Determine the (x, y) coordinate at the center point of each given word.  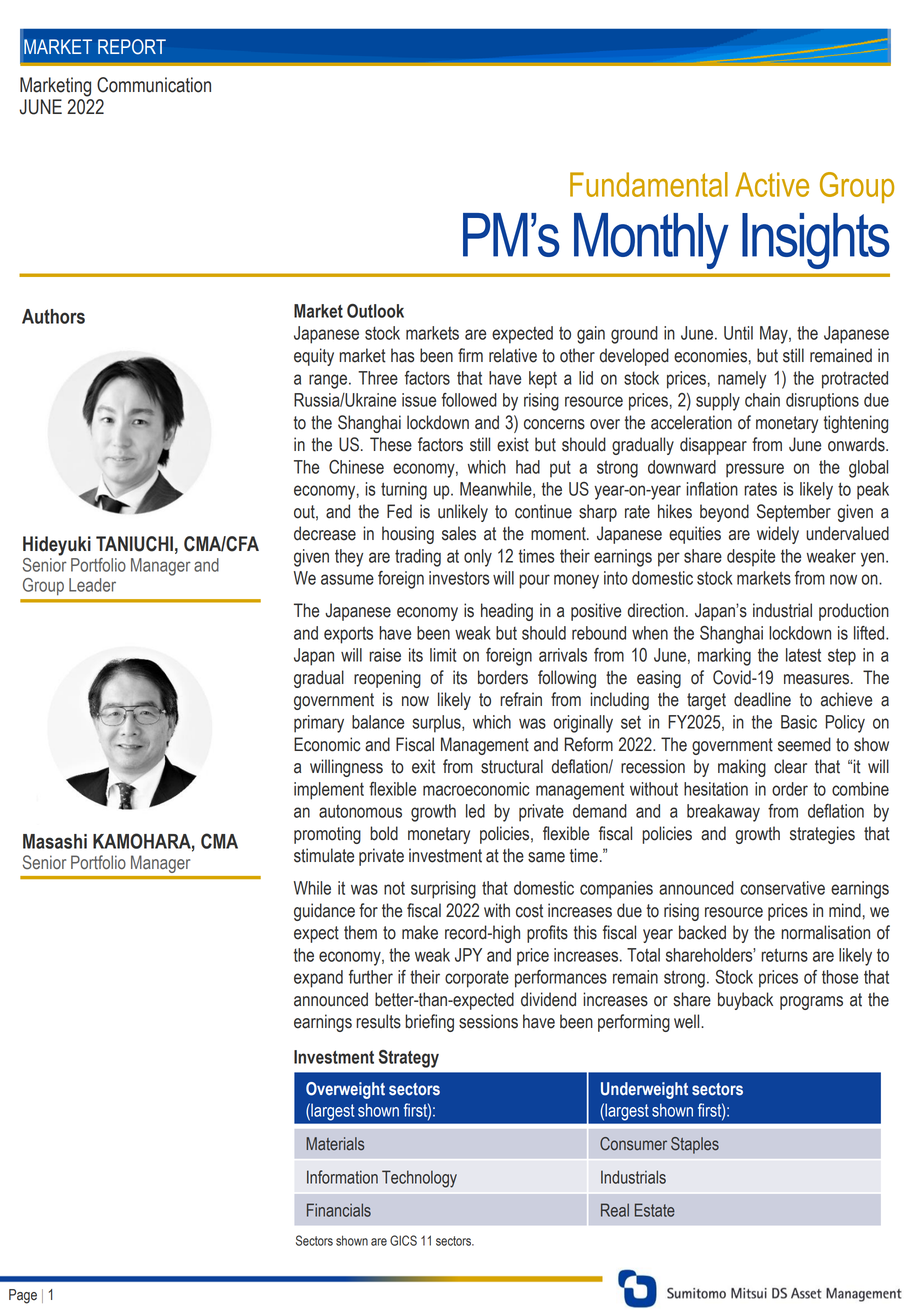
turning (404, 491)
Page (23, 1296)
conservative (782, 888)
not (394, 888)
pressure (755, 470)
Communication (154, 85)
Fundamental (649, 184)
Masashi (55, 841)
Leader (92, 585)
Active (772, 184)
